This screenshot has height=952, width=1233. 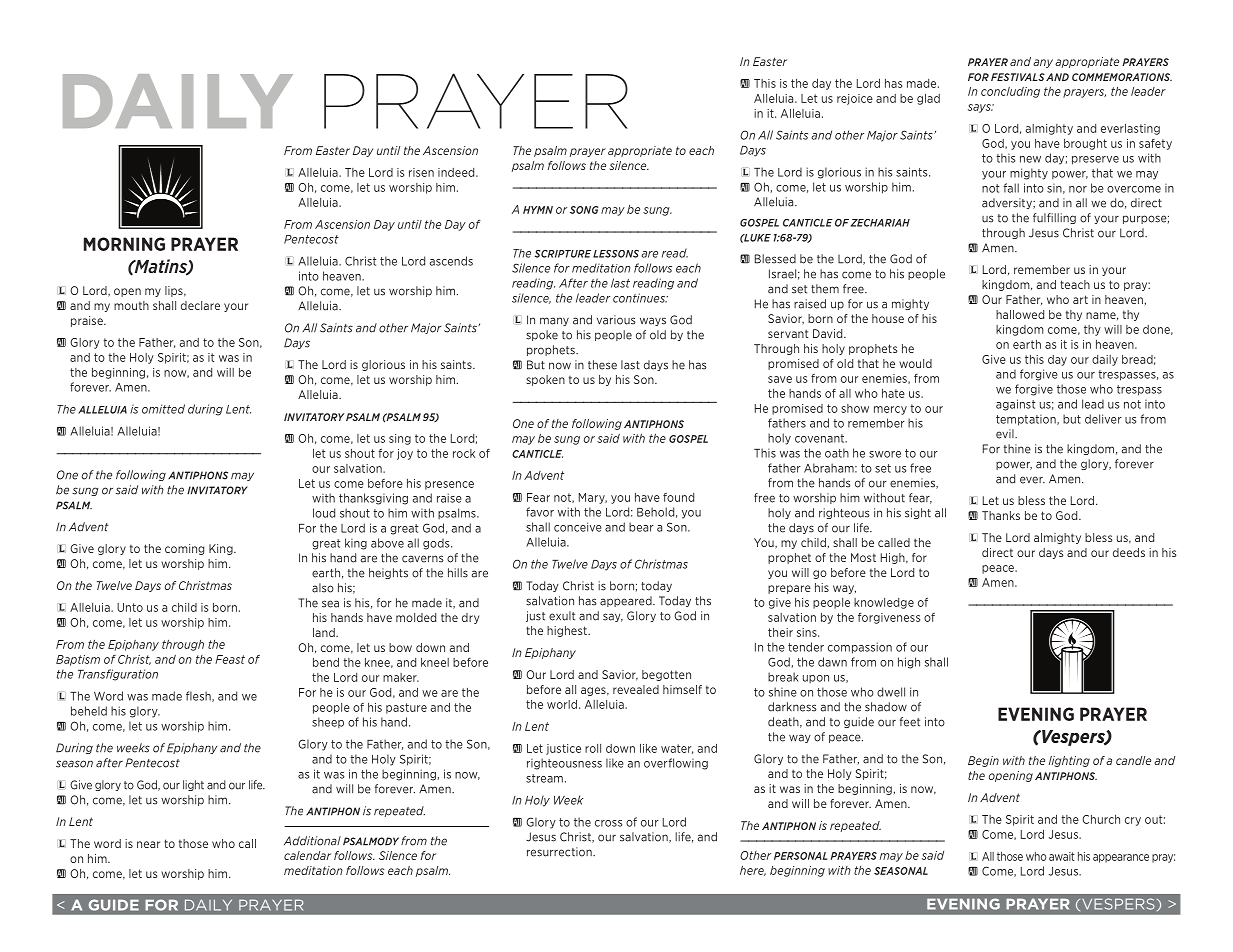 I want to click on near, so click(x=148, y=844).
